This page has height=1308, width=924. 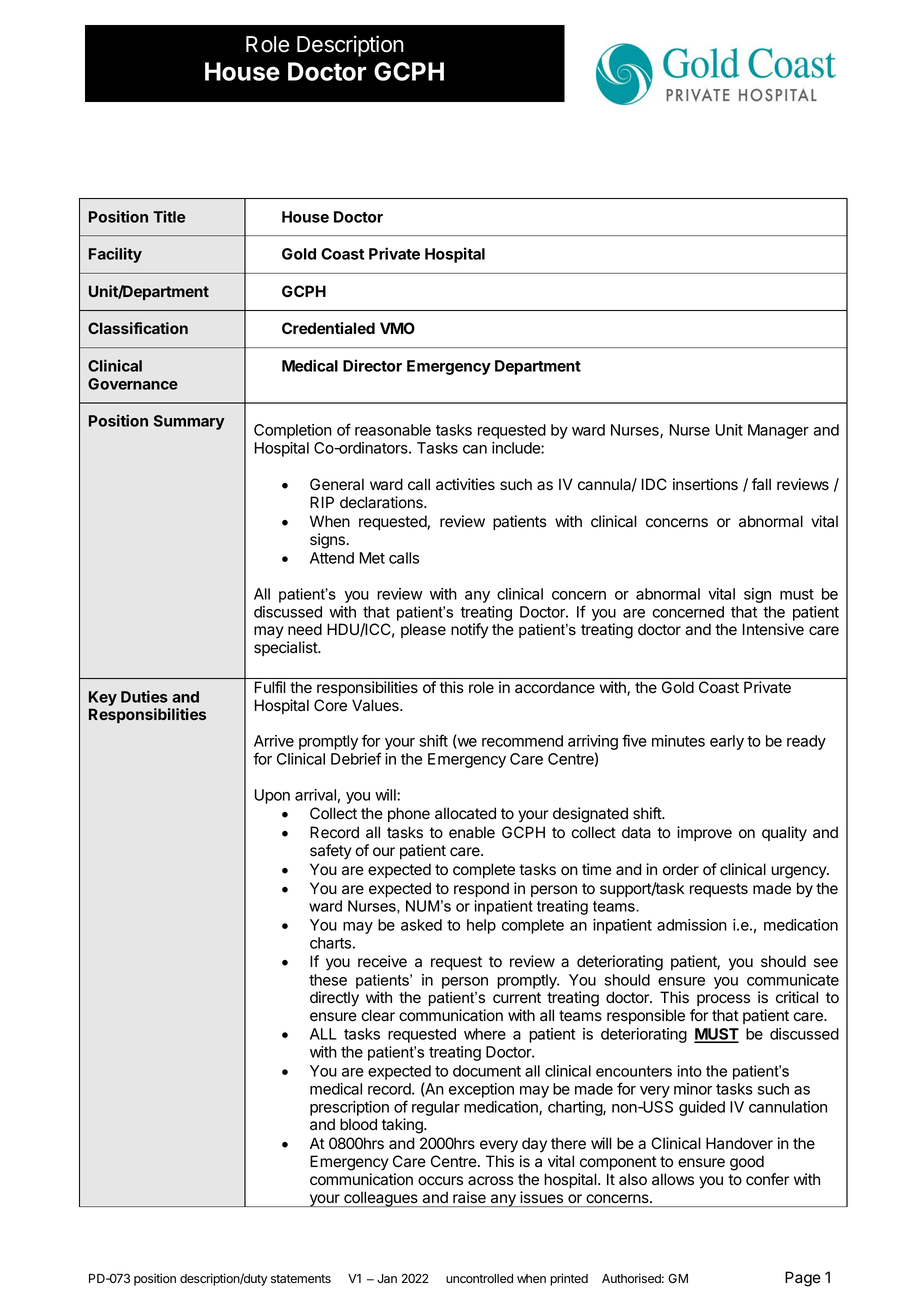 What do you see at coordinates (723, 1000) in the page?
I see `process` at bounding box center [723, 1000].
